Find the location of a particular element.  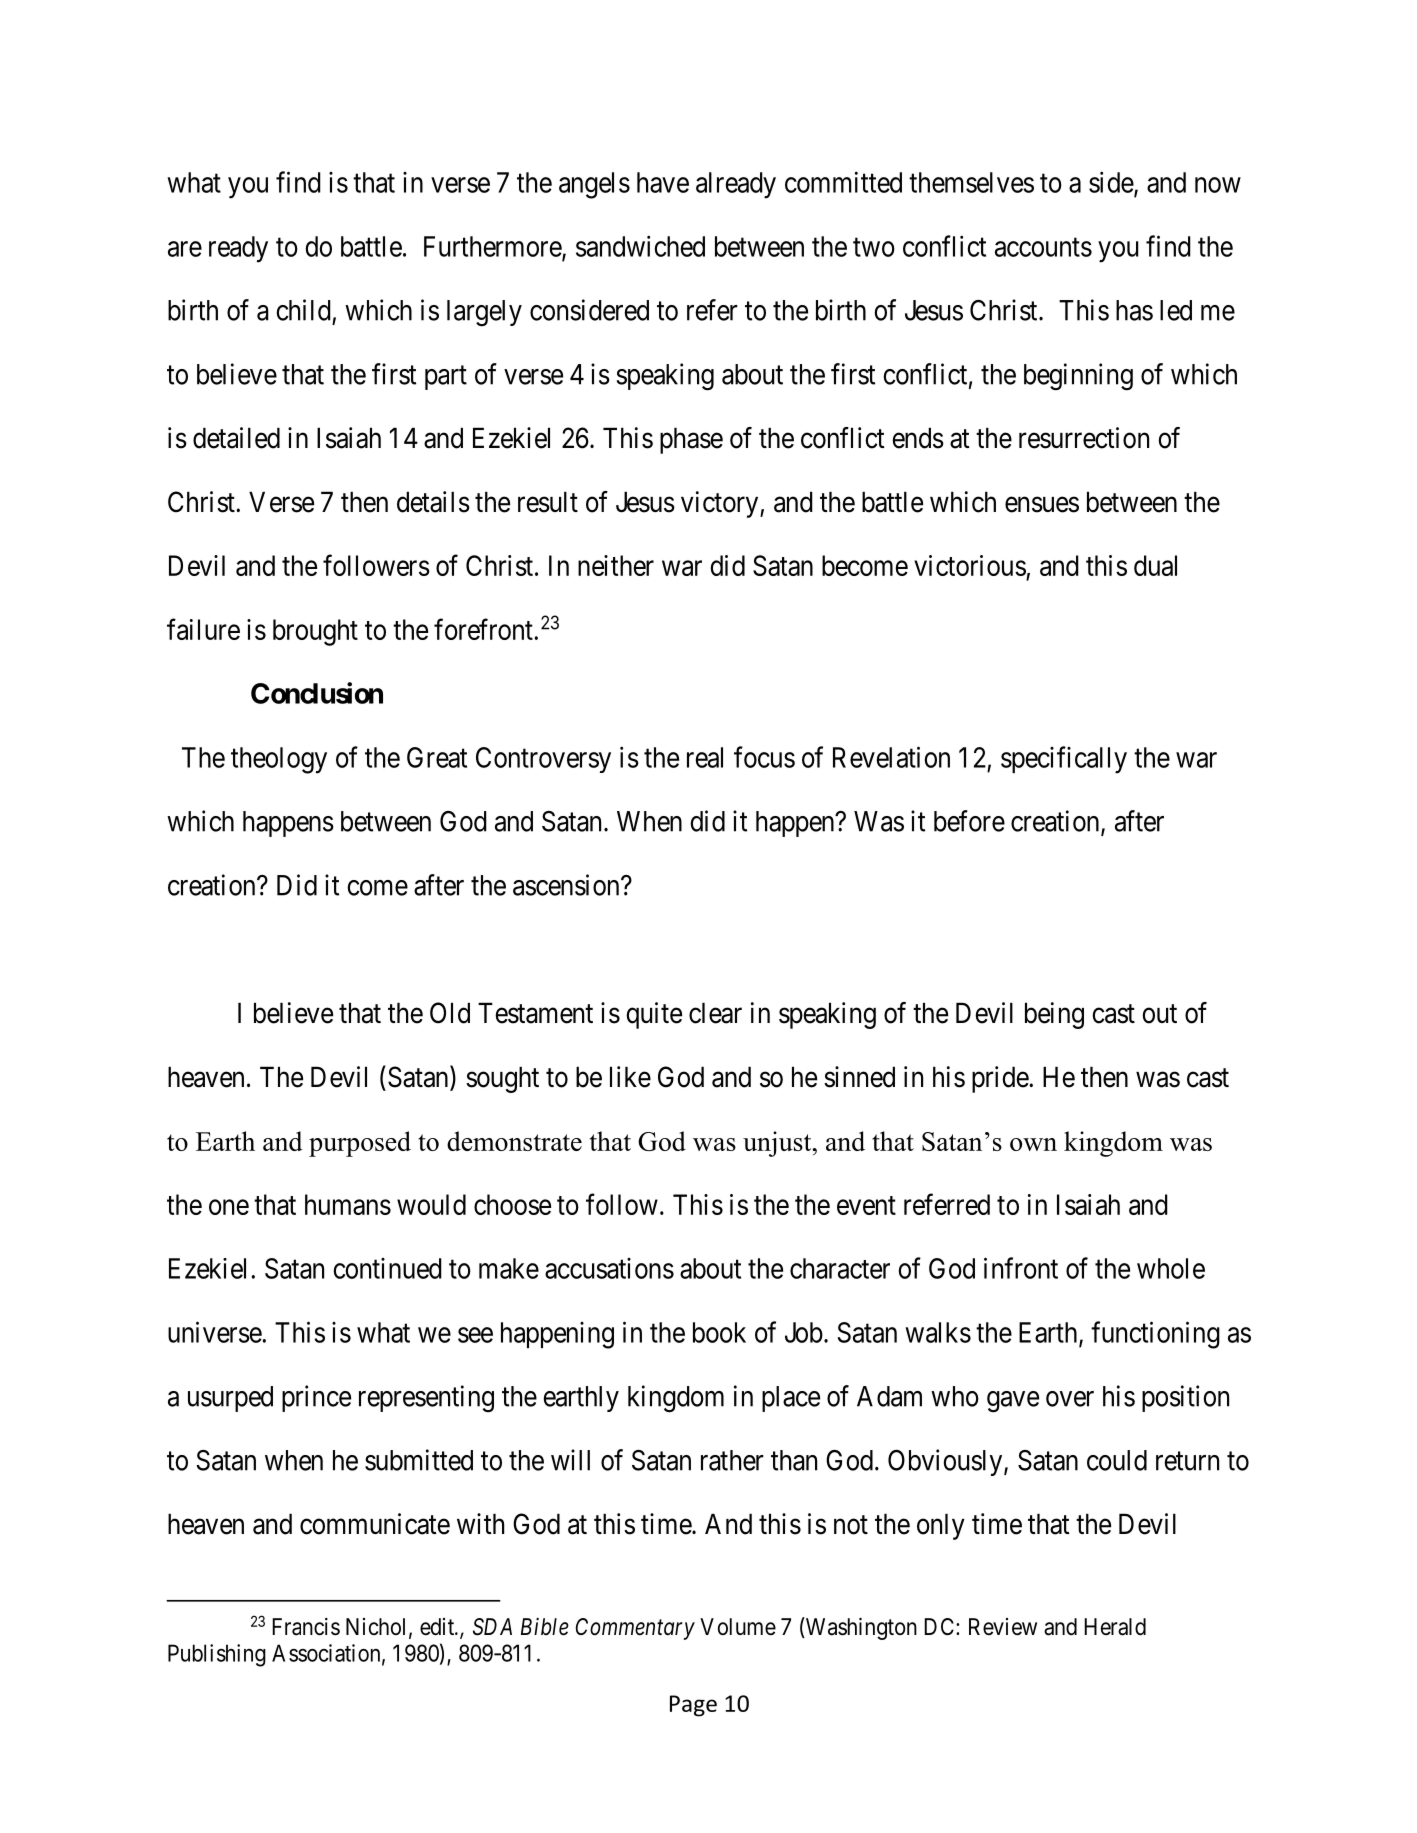

own is located at coordinates (1033, 1144).
